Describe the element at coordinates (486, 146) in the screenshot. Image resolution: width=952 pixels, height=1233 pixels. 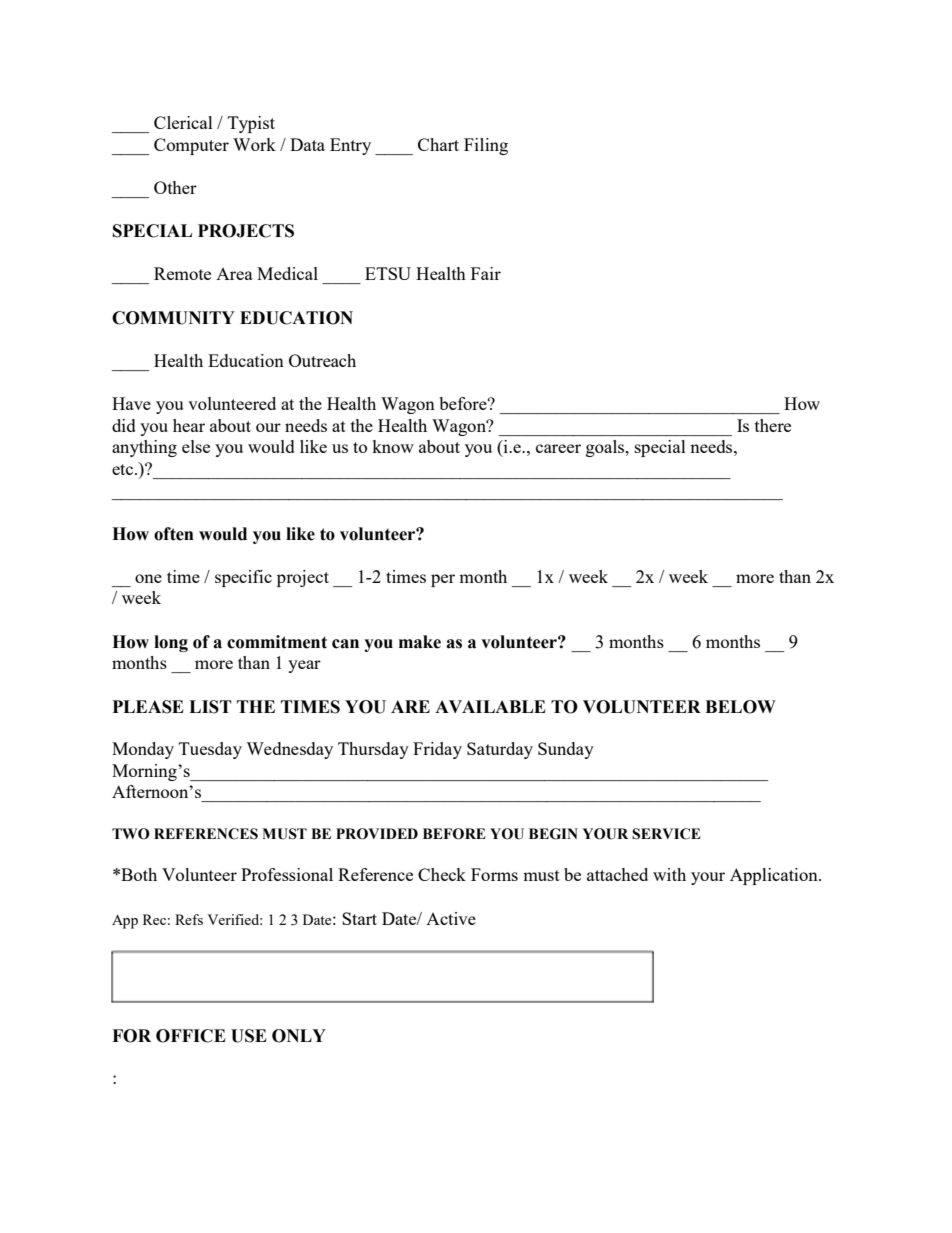
I see `Filing` at that location.
